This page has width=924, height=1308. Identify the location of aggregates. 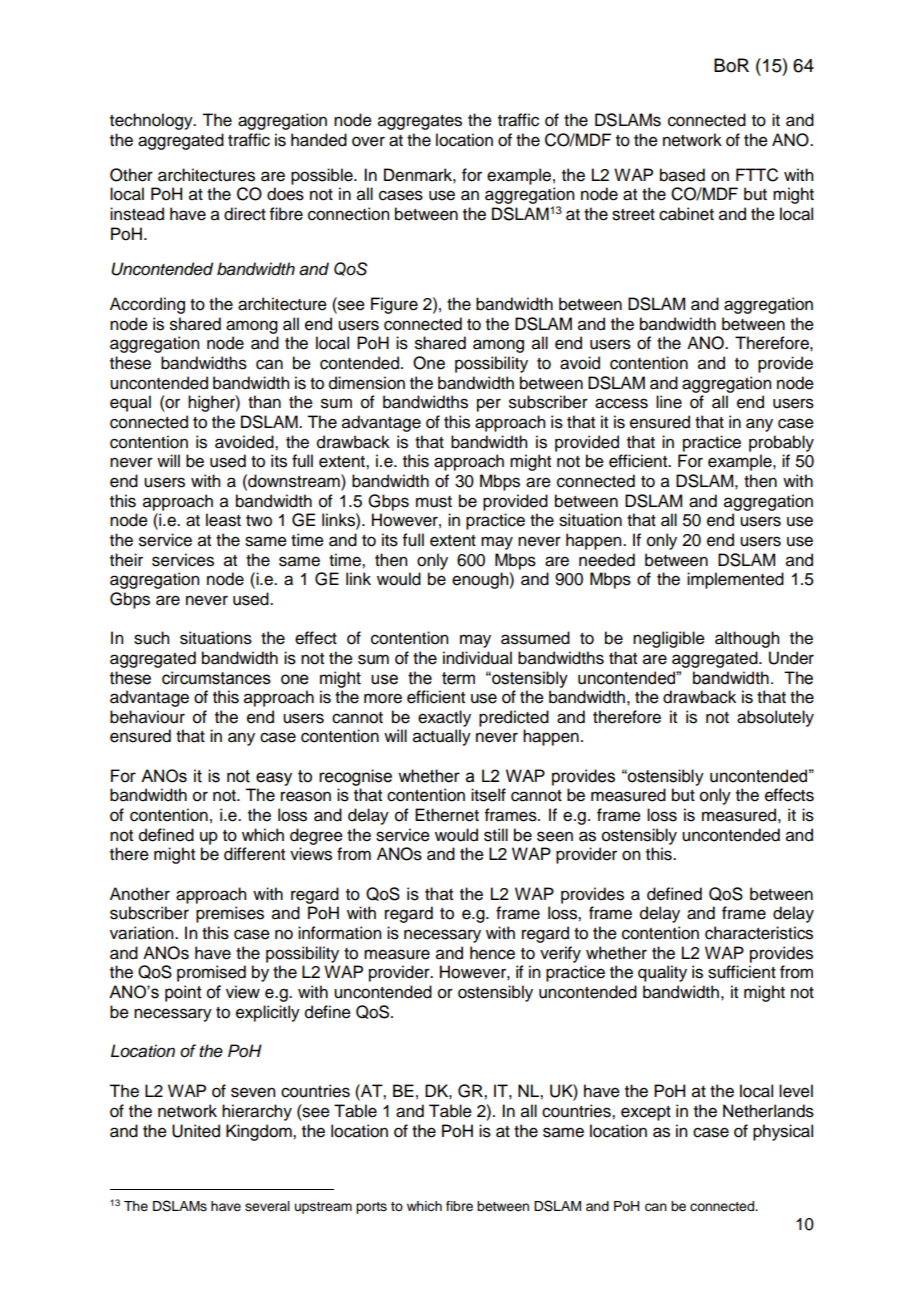
(420, 122).
